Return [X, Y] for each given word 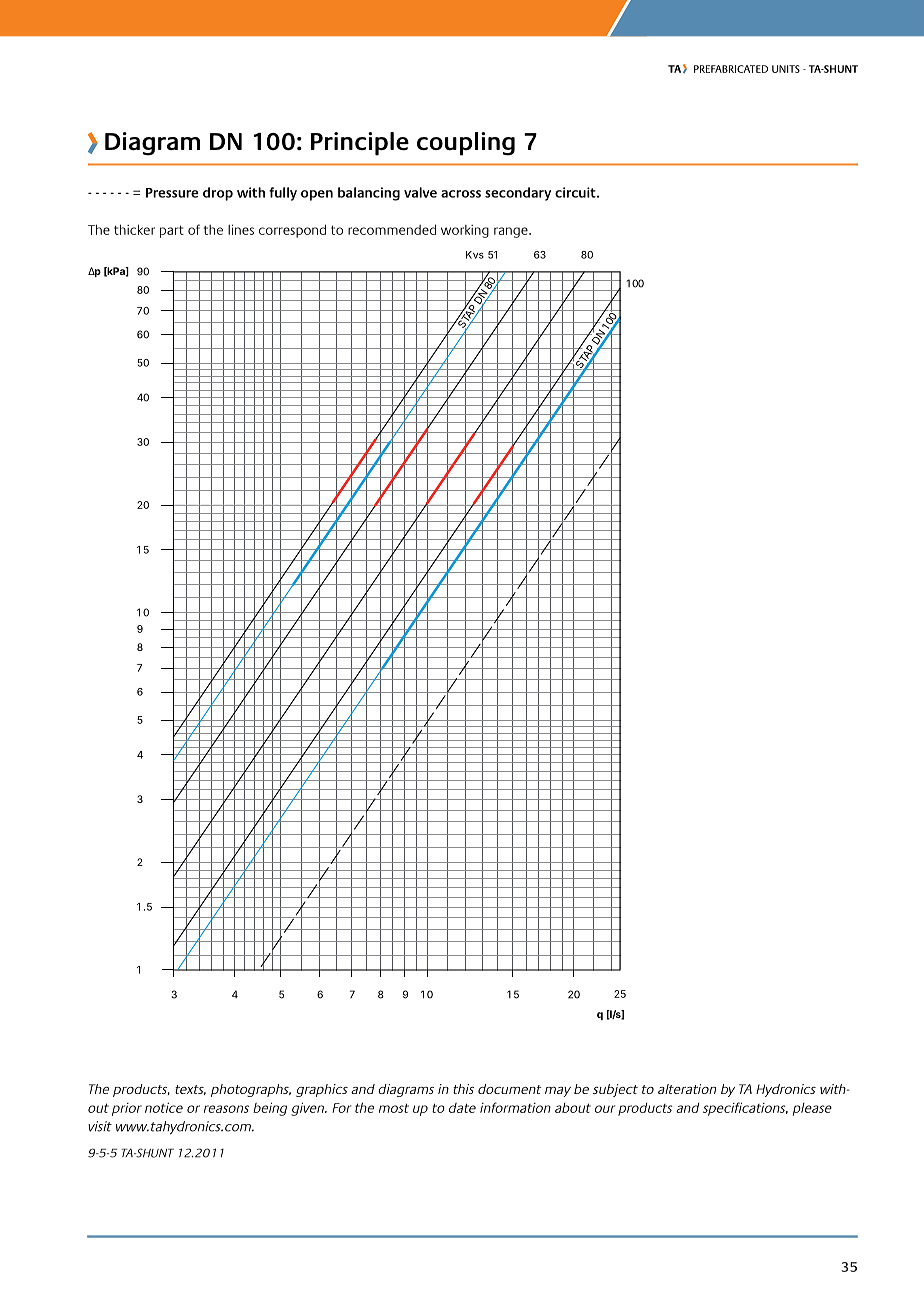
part [172, 231]
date [462, 1108]
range [512, 232]
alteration [687, 1089]
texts [190, 1090]
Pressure [172, 193]
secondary [518, 194]
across [461, 194]
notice [164, 1107]
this [463, 1089]
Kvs [475, 255]
